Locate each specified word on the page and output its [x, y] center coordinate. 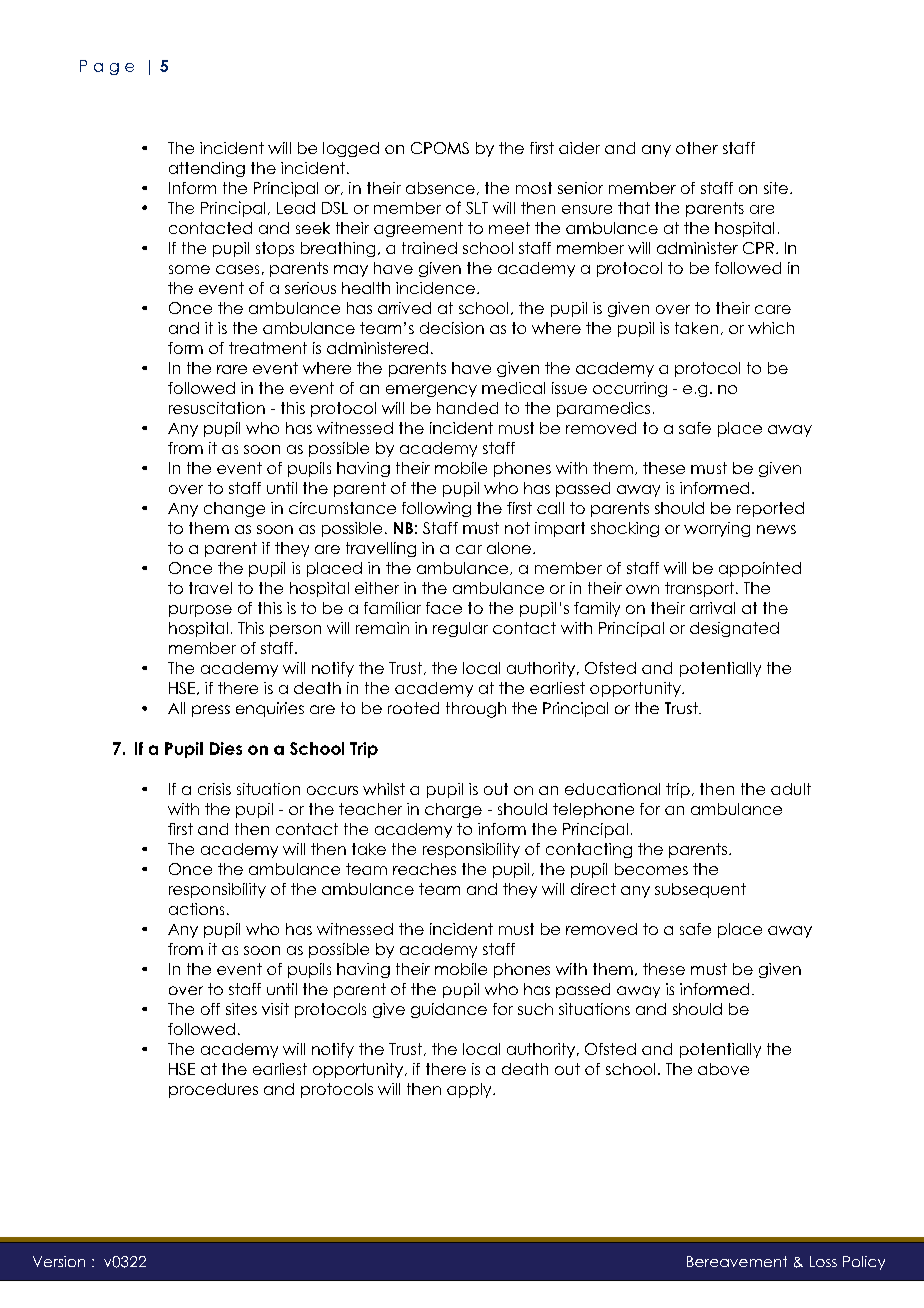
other [697, 148]
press [211, 711]
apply [470, 1090]
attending [207, 169]
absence [440, 188]
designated [734, 629]
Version [59, 1261]
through [476, 710]
